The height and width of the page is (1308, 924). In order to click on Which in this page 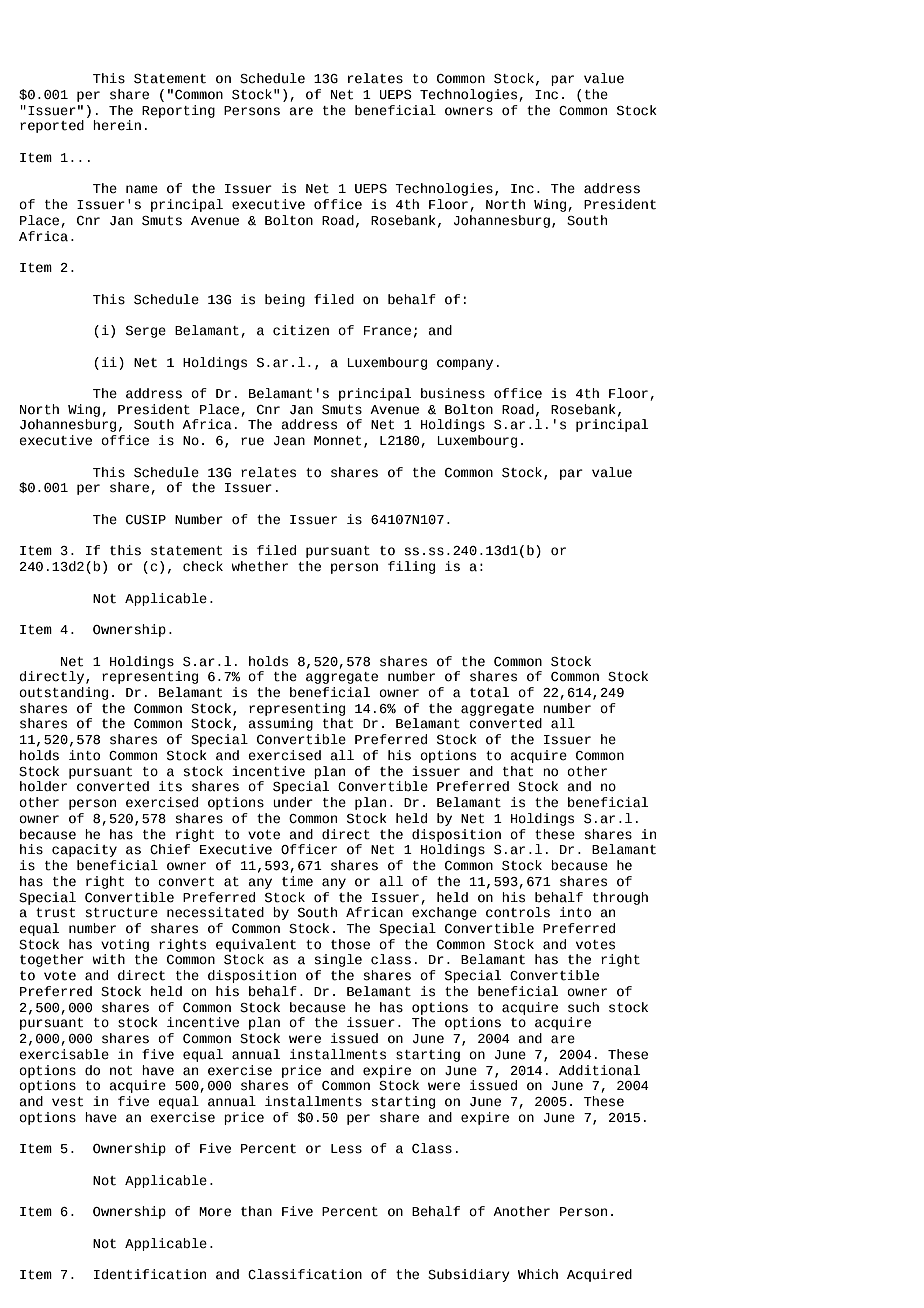, I will do `click(538, 1274)`.
